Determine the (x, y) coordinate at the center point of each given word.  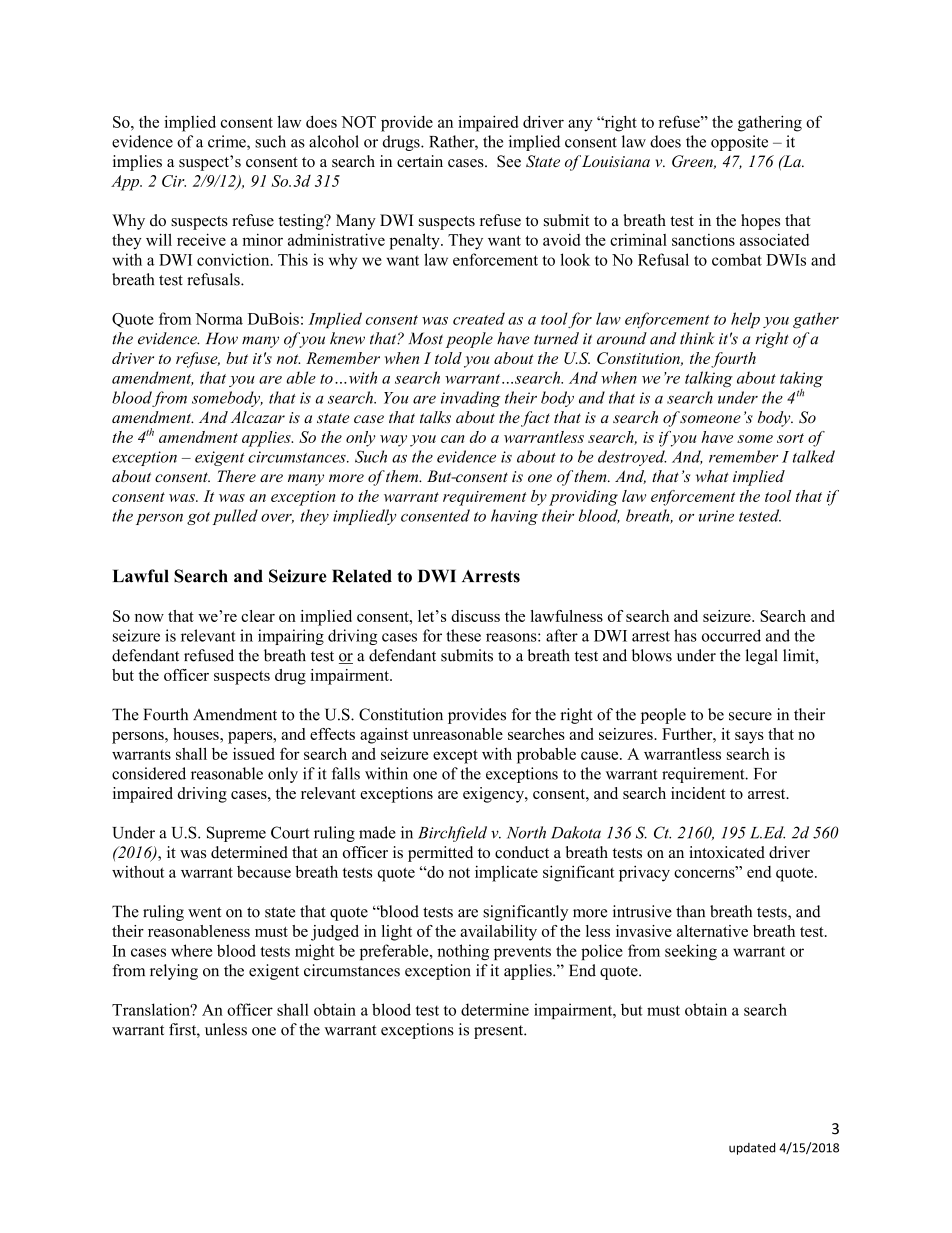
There (236, 476)
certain (420, 161)
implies (137, 163)
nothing (463, 952)
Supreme (236, 834)
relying (174, 972)
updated (752, 1148)
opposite (739, 143)
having (514, 517)
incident (698, 793)
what (712, 476)
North (526, 832)
